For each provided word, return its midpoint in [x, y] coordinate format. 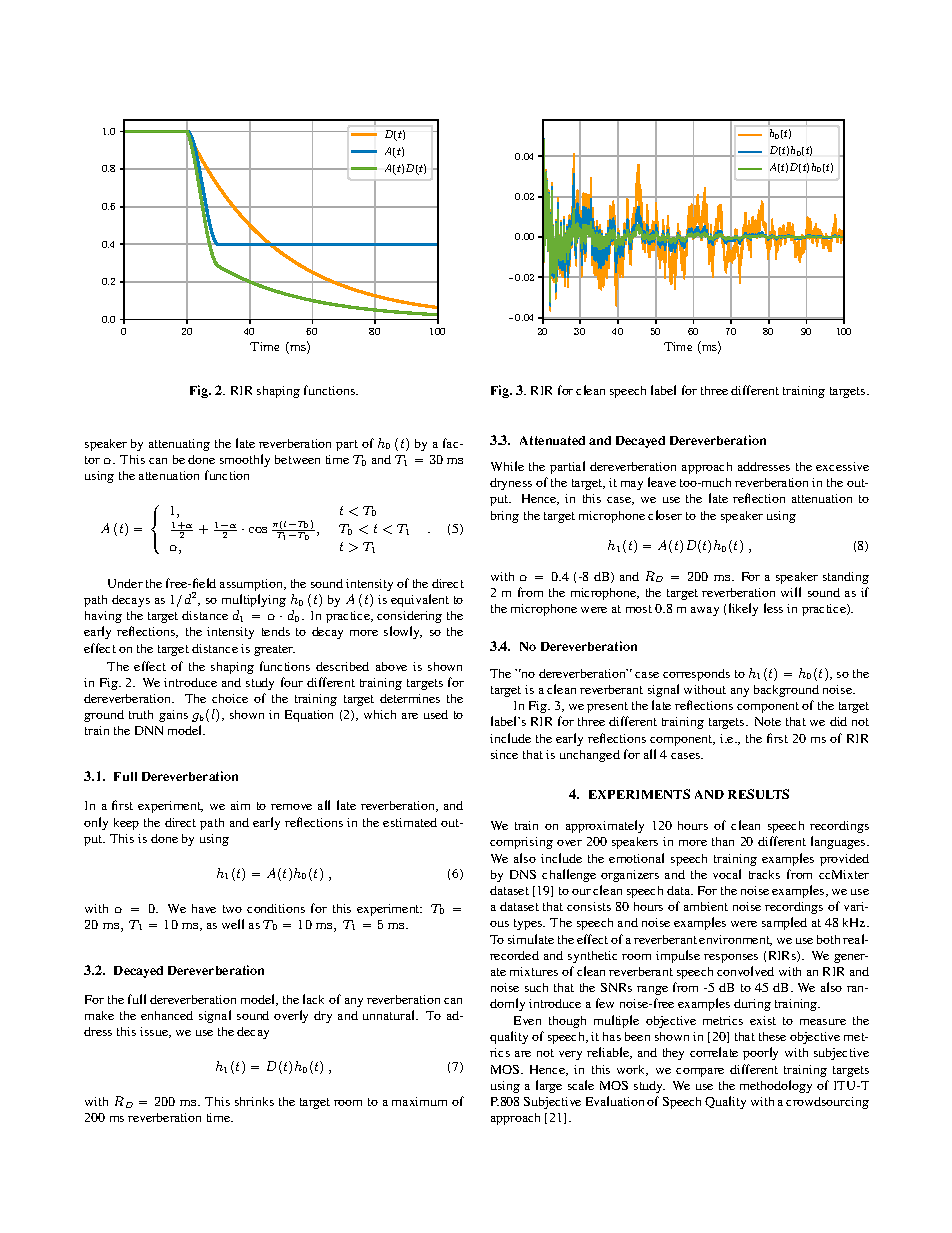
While [507, 466]
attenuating [179, 445]
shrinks [254, 1101]
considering [409, 617]
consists [589, 906]
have [204, 908]
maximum [419, 1101]
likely [743, 609]
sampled [784, 923]
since [504, 754]
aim [240, 805]
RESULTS [758, 794]
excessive [842, 466]
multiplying [254, 600]
